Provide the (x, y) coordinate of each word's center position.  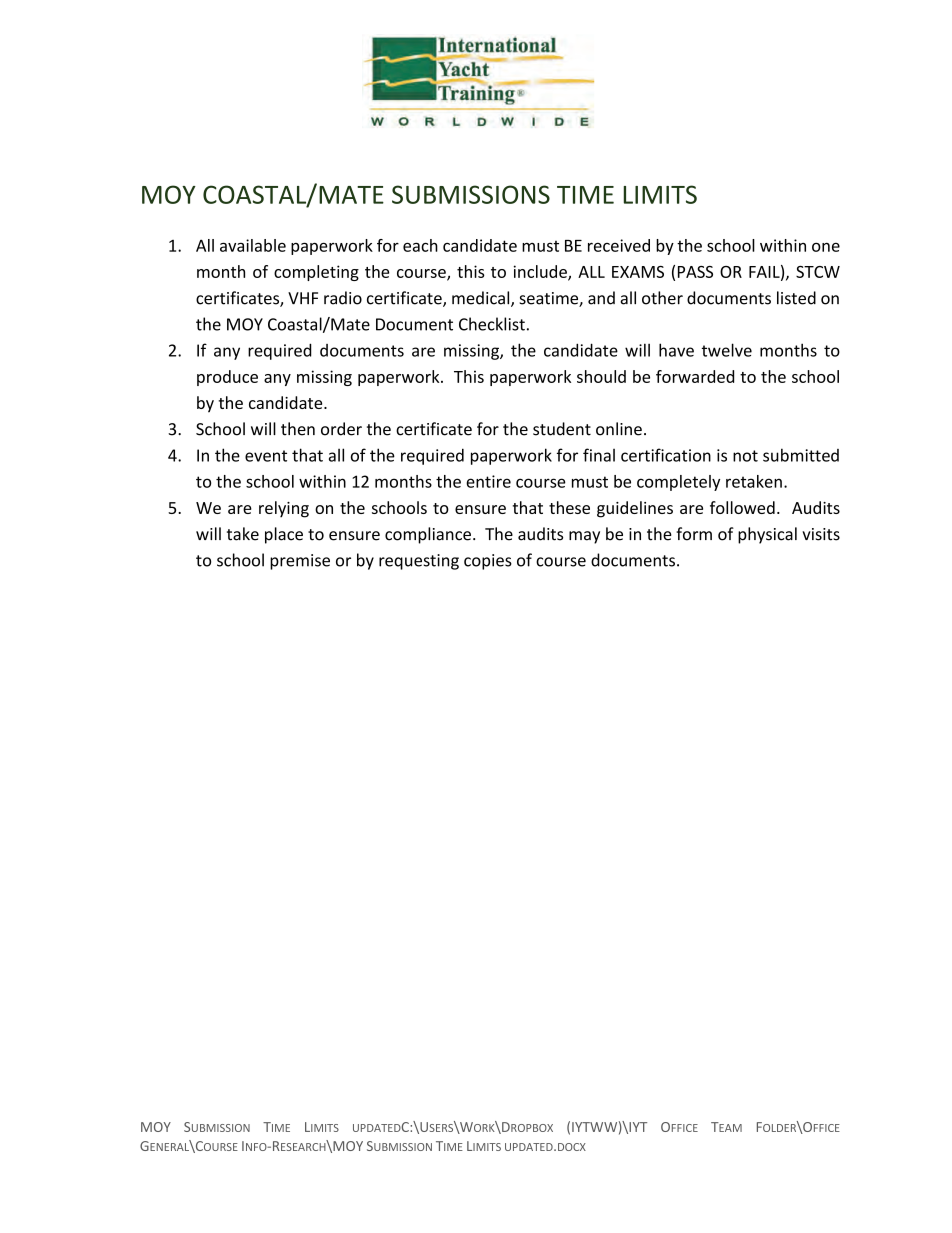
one (826, 247)
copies (488, 562)
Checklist (492, 324)
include (541, 272)
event (266, 456)
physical (767, 535)
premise (300, 562)
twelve (727, 350)
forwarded (695, 376)
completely (678, 483)
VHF (303, 298)
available (253, 245)
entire (488, 481)
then (298, 429)
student (562, 429)
